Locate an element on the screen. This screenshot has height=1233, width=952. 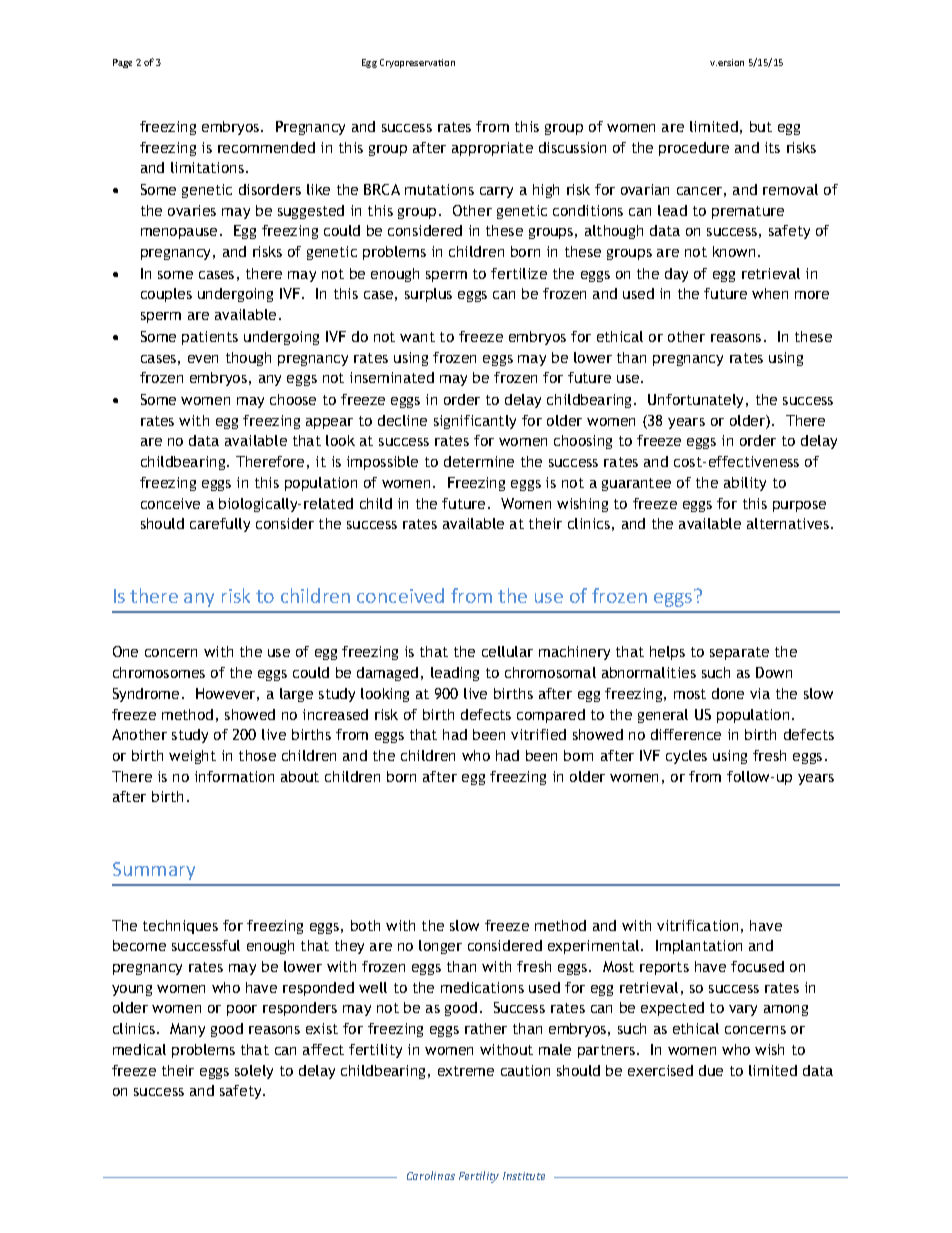
Syndrome is located at coordinates (146, 695).
